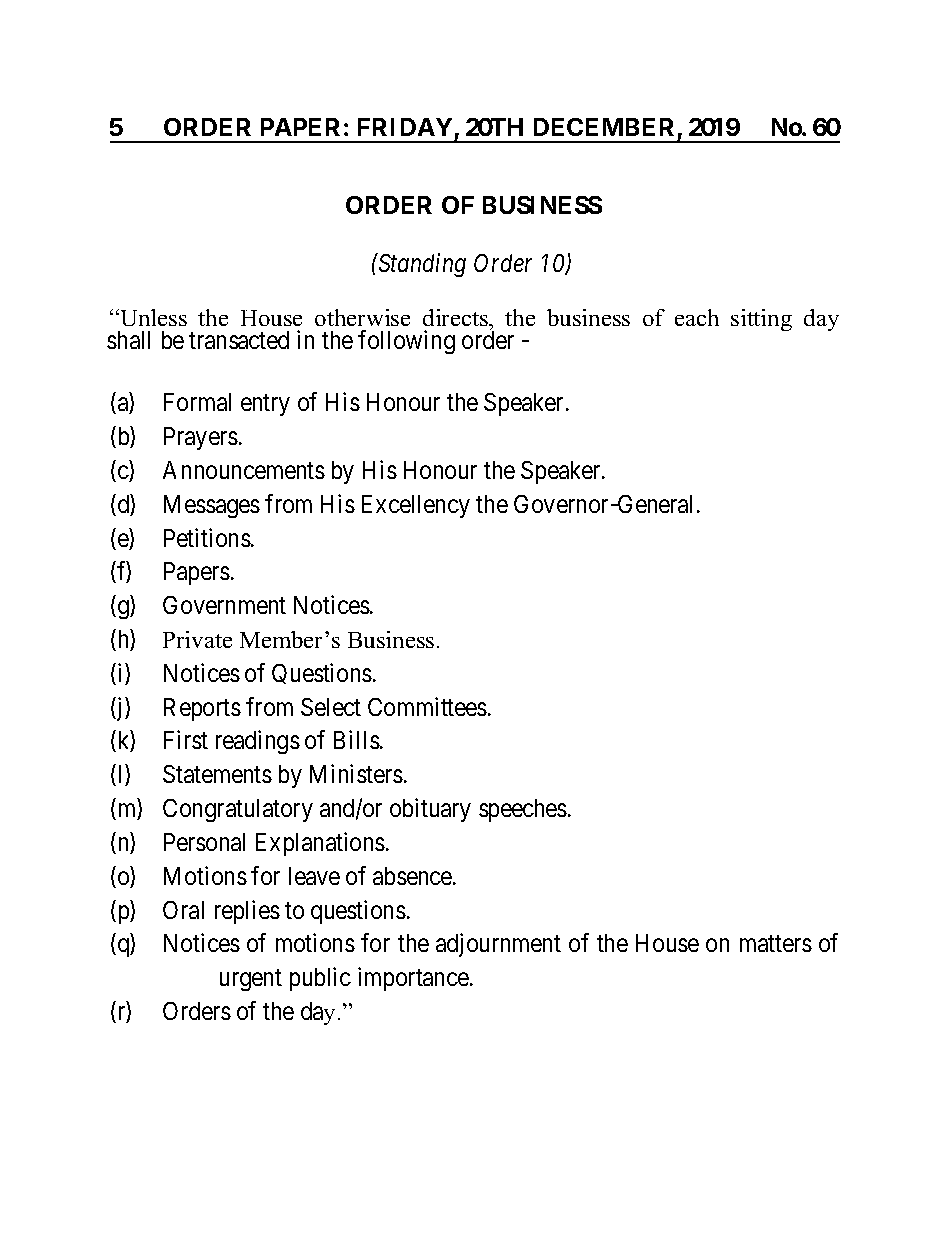 The width and height of the screenshot is (952, 1233). What do you see at coordinates (406, 342) in the screenshot?
I see `following` at bounding box center [406, 342].
